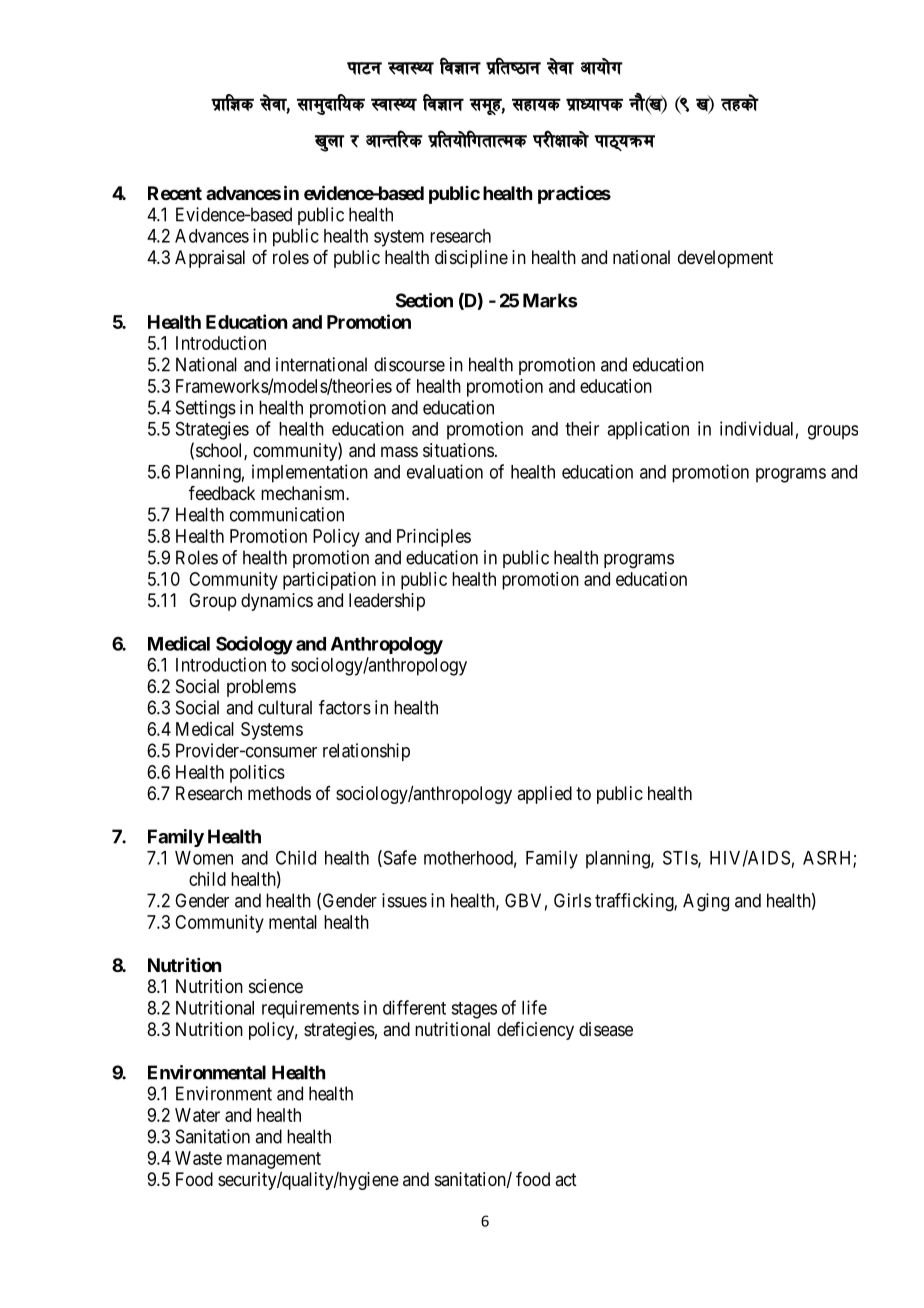 This screenshot has height=1308, width=924. I want to click on science, so click(276, 986).
